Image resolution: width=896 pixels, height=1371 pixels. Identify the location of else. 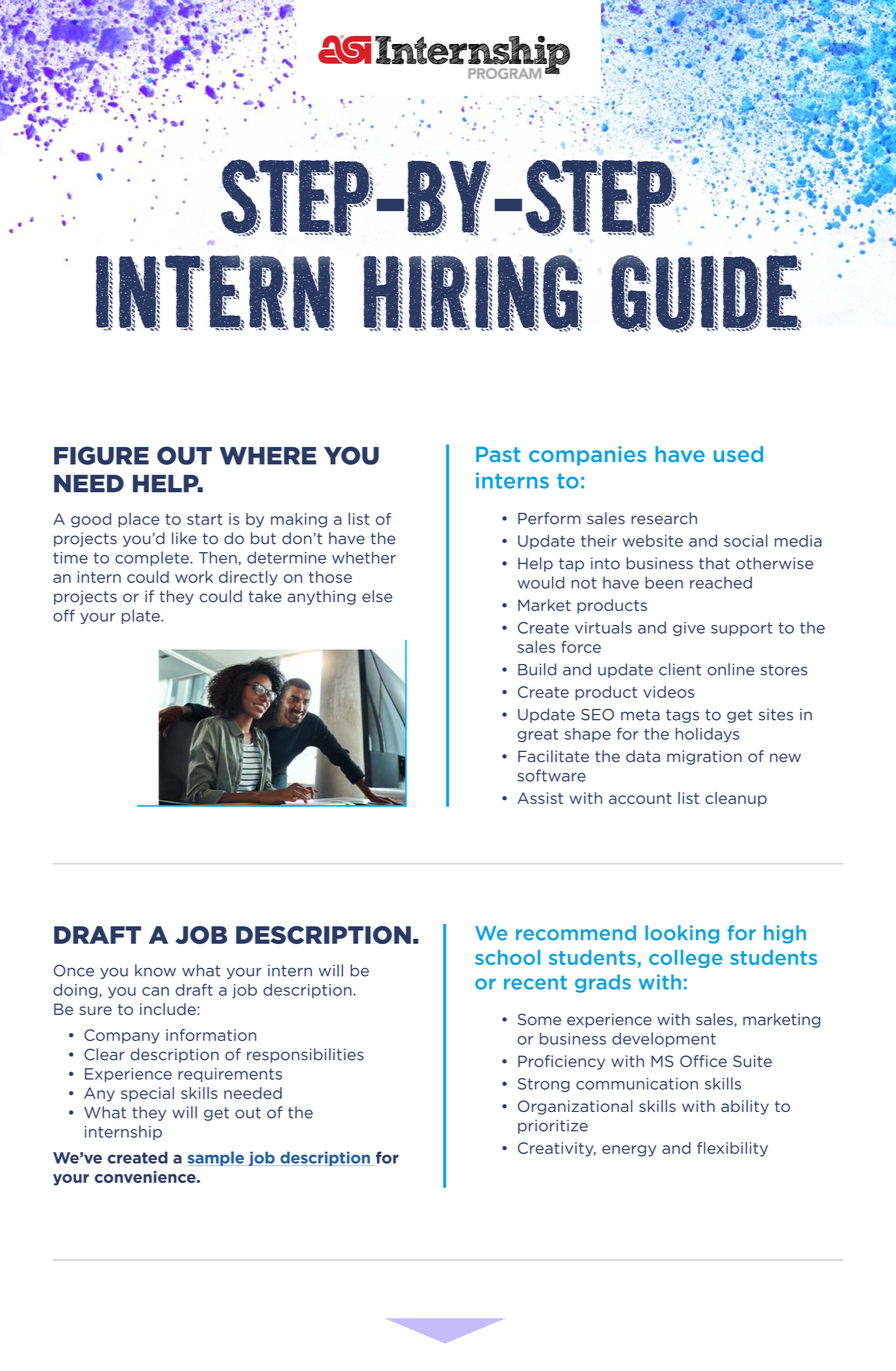
(377, 596).
